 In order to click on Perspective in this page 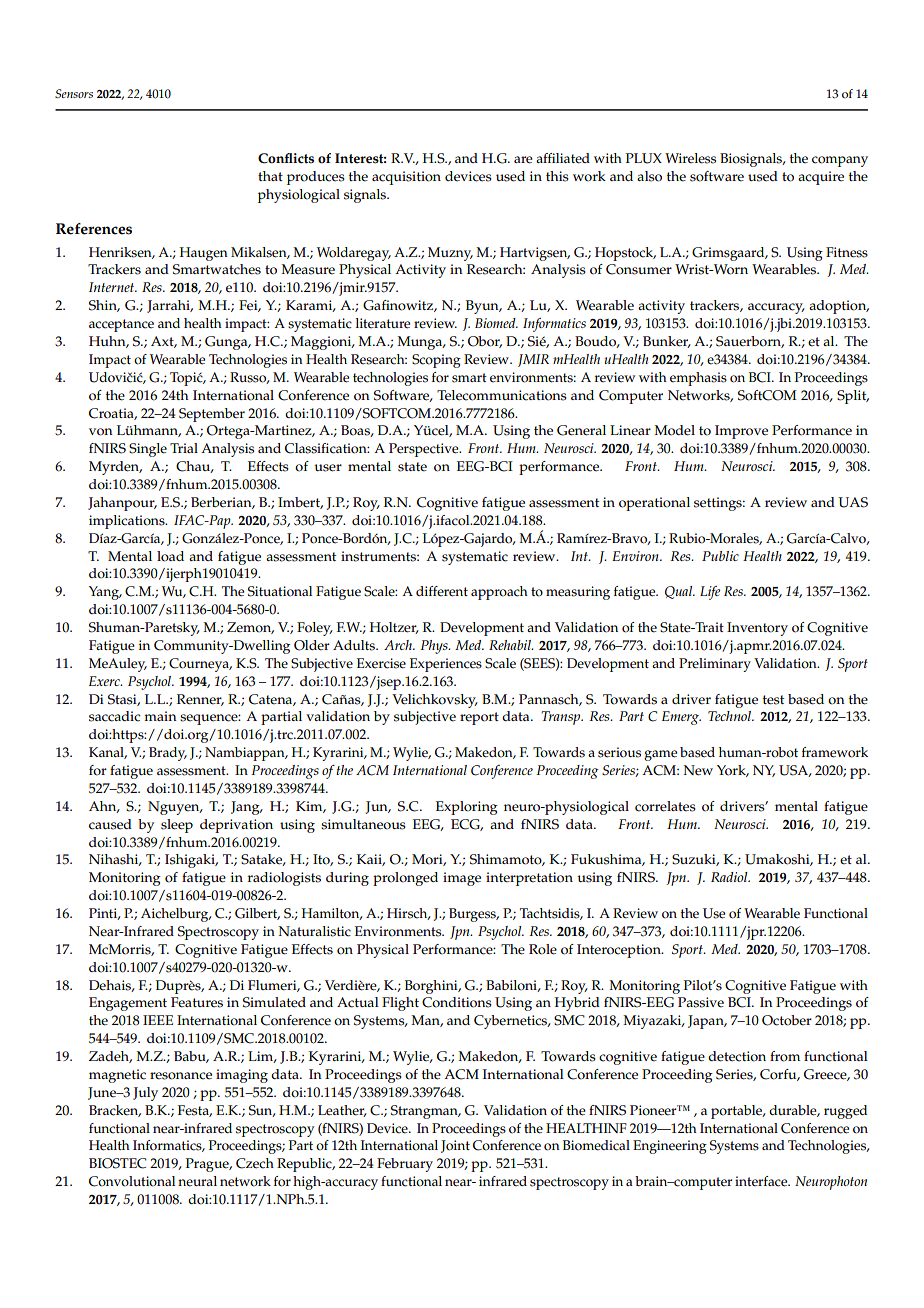, I will do `click(425, 450)`.
